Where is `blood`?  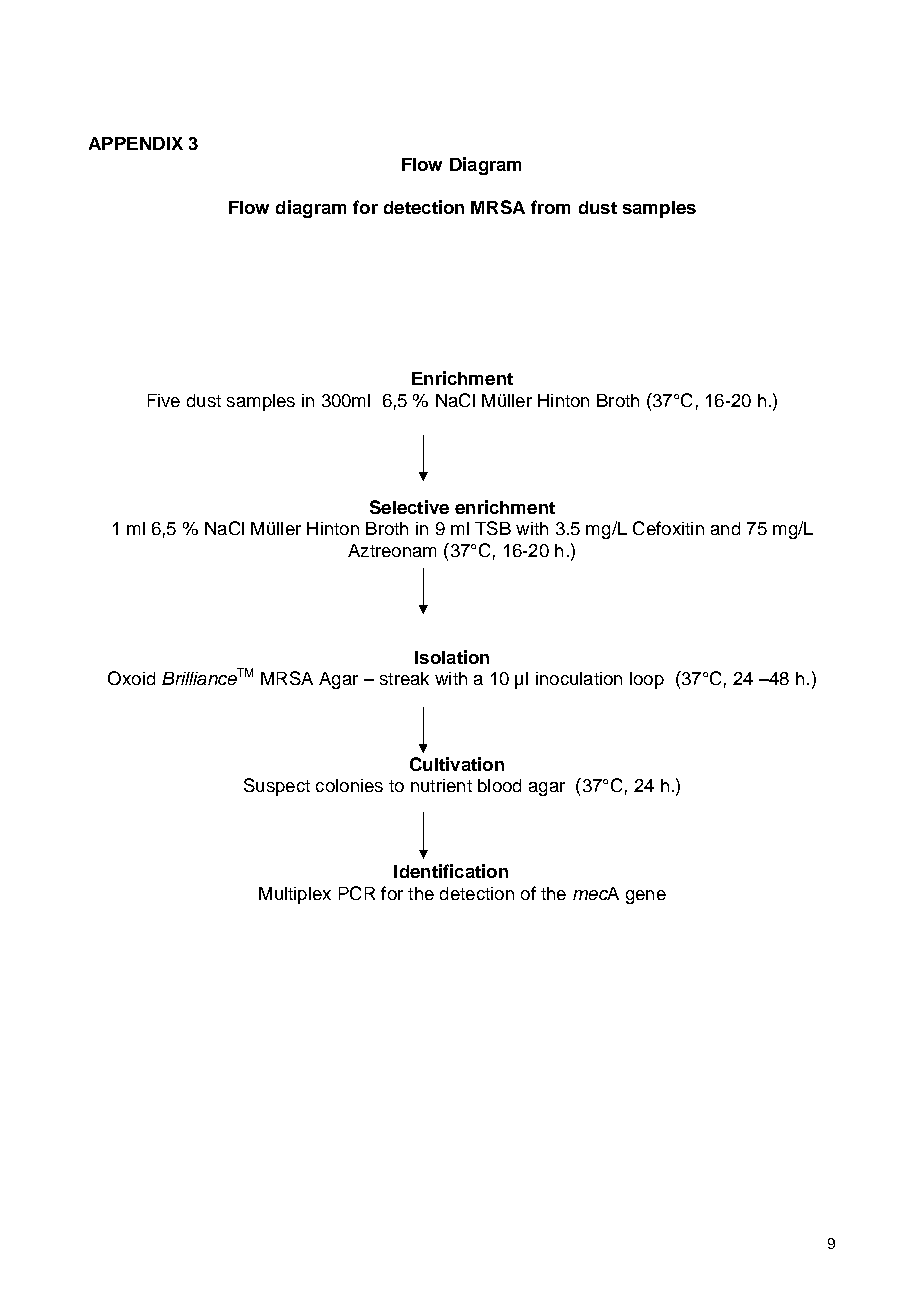
blood is located at coordinates (499, 785).
